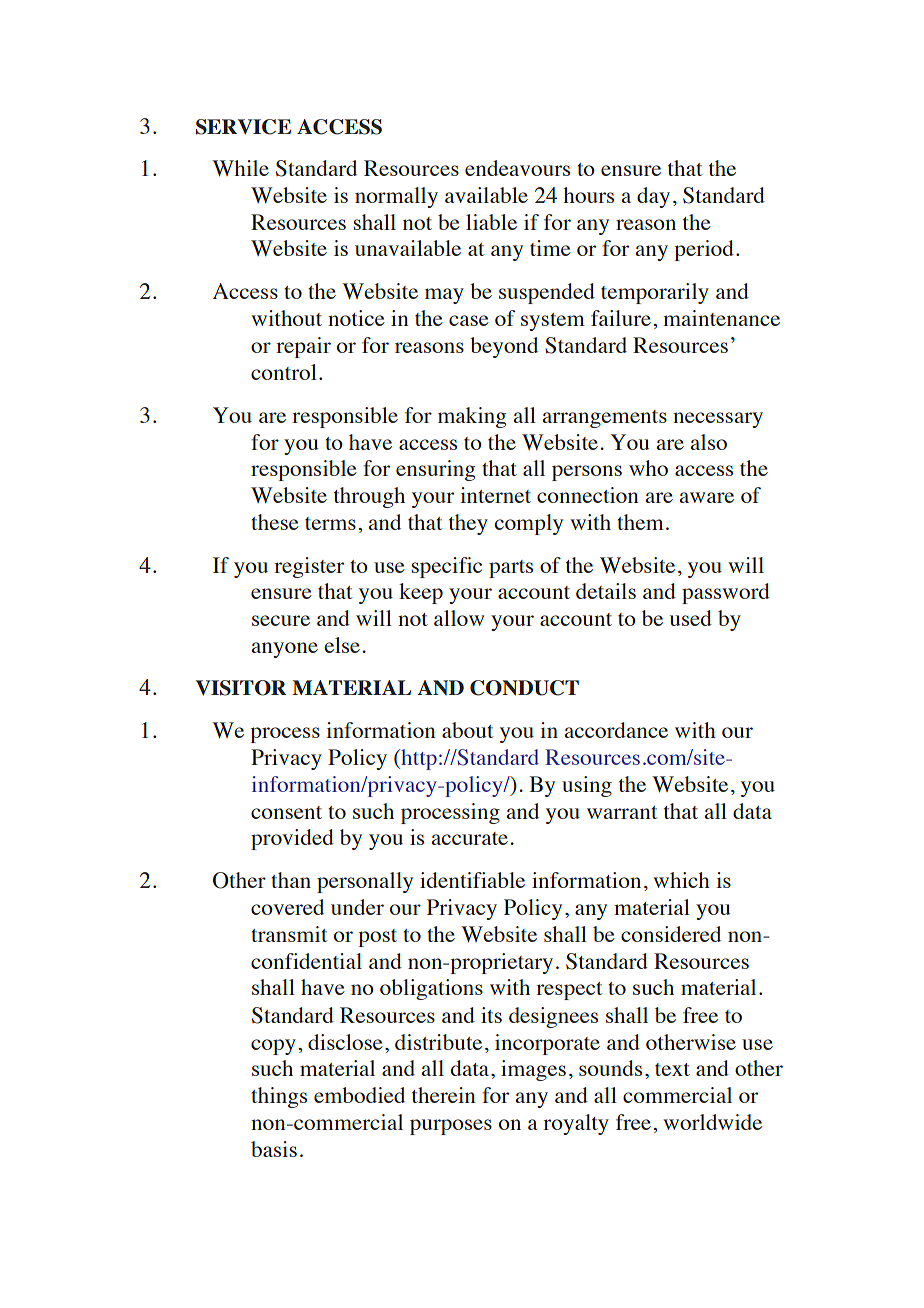  Describe the element at coordinates (240, 168) in the document. I see `While` at that location.
